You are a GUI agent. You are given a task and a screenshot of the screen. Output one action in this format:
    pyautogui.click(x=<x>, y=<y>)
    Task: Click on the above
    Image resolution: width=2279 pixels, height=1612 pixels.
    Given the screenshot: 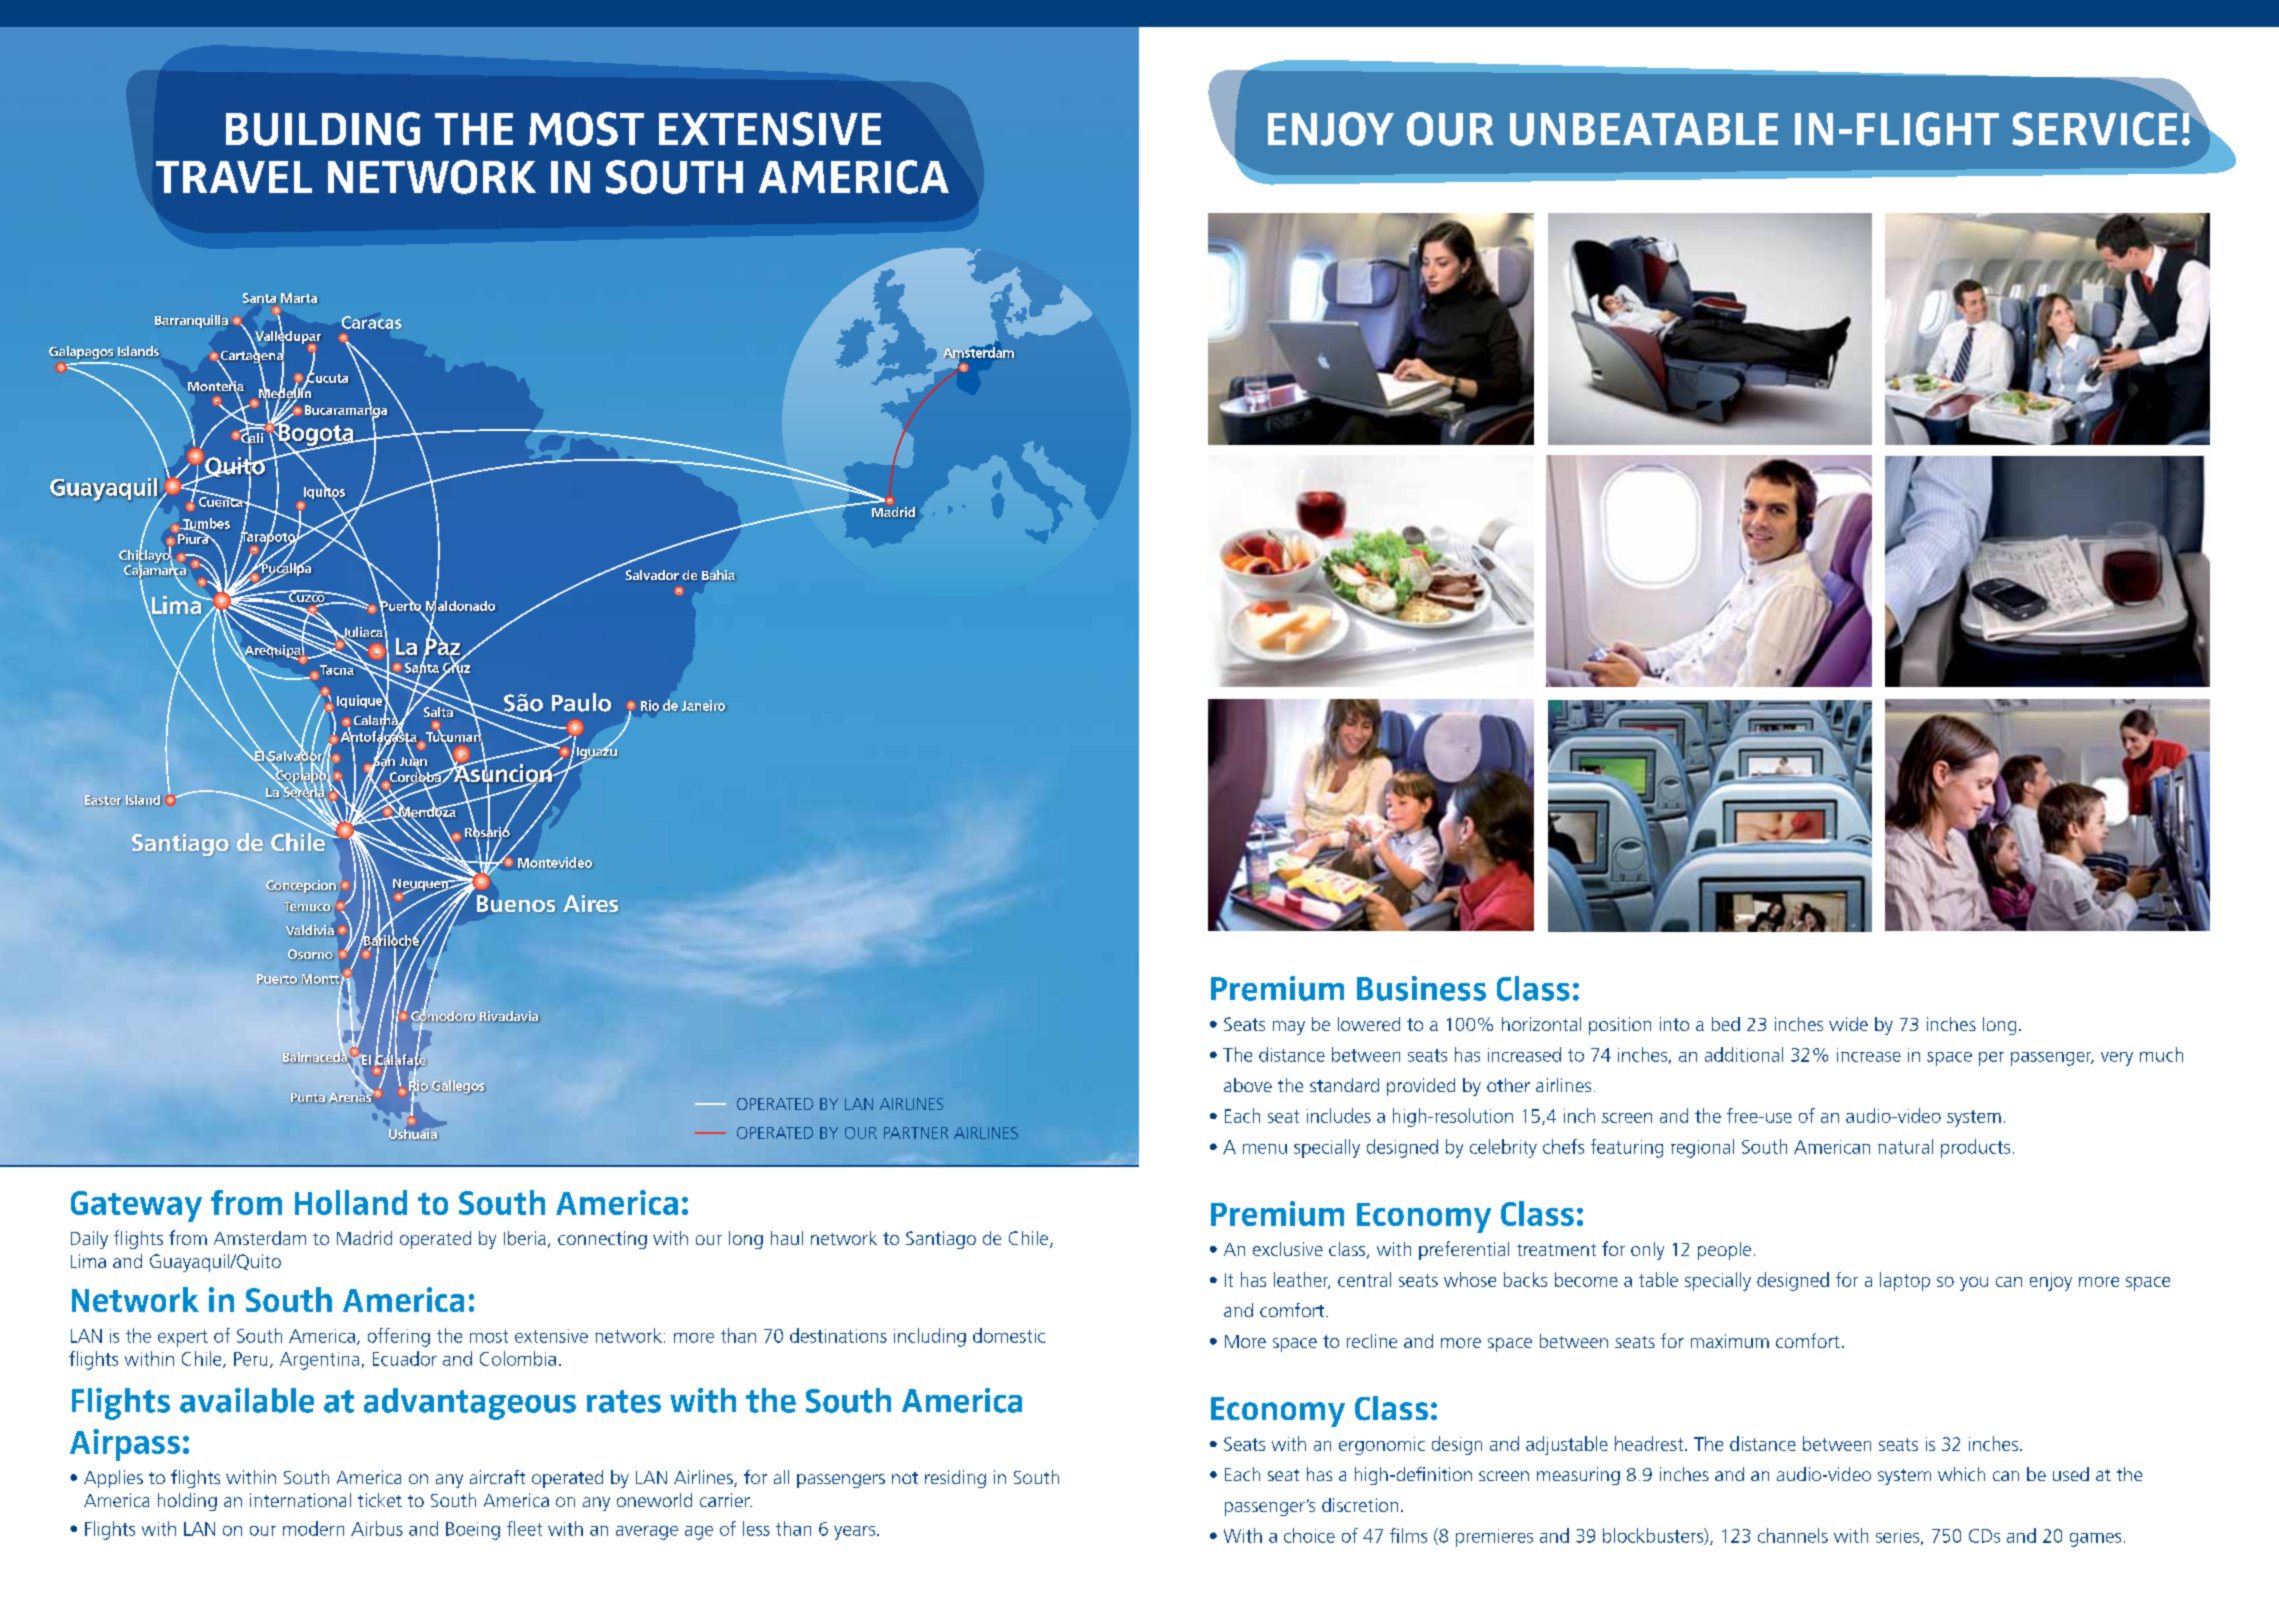 What is the action you would take?
    pyautogui.click(x=1248, y=1085)
